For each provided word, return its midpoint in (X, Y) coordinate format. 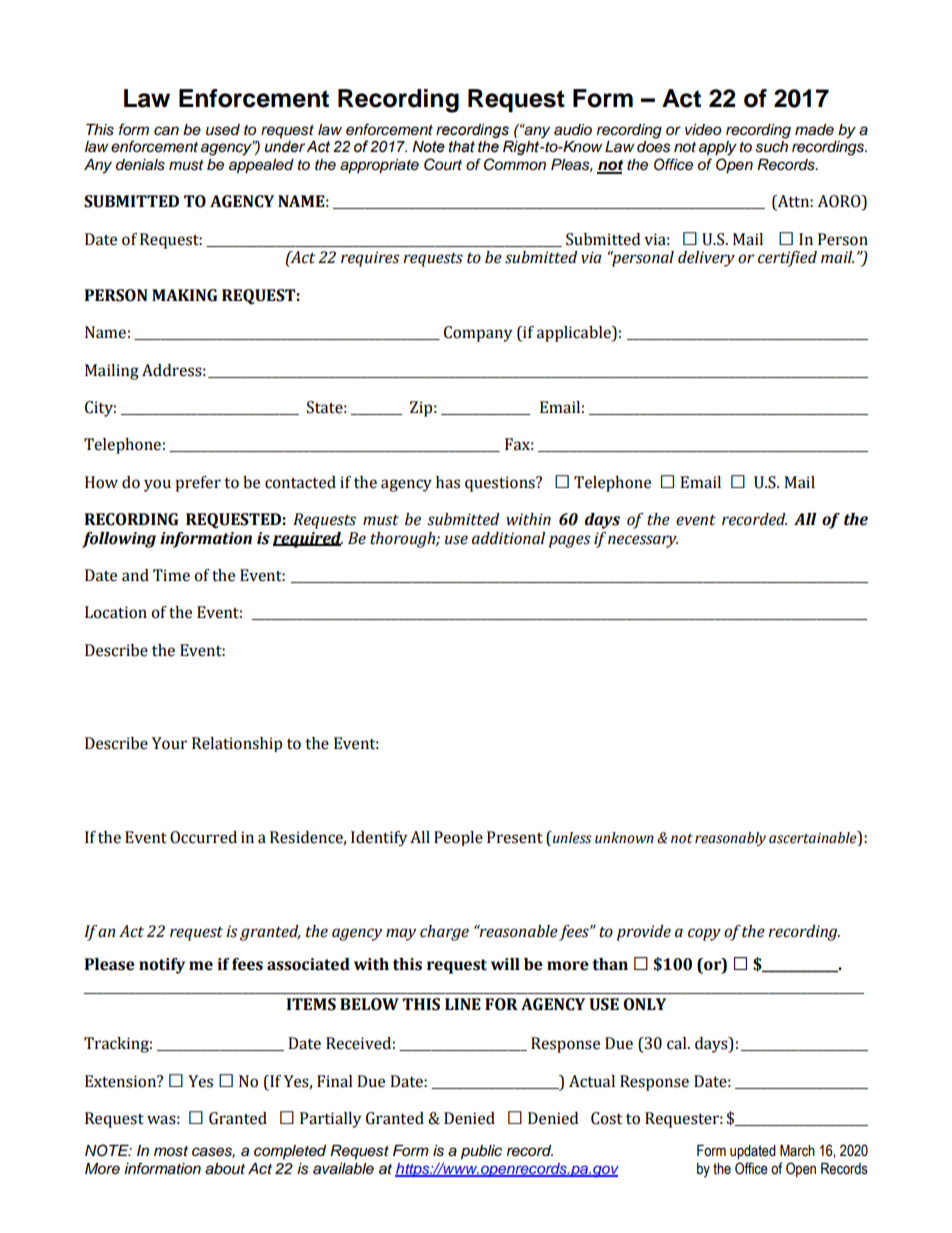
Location (116, 612)
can (166, 131)
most (171, 1151)
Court (443, 164)
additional (508, 538)
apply (718, 148)
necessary (643, 541)
